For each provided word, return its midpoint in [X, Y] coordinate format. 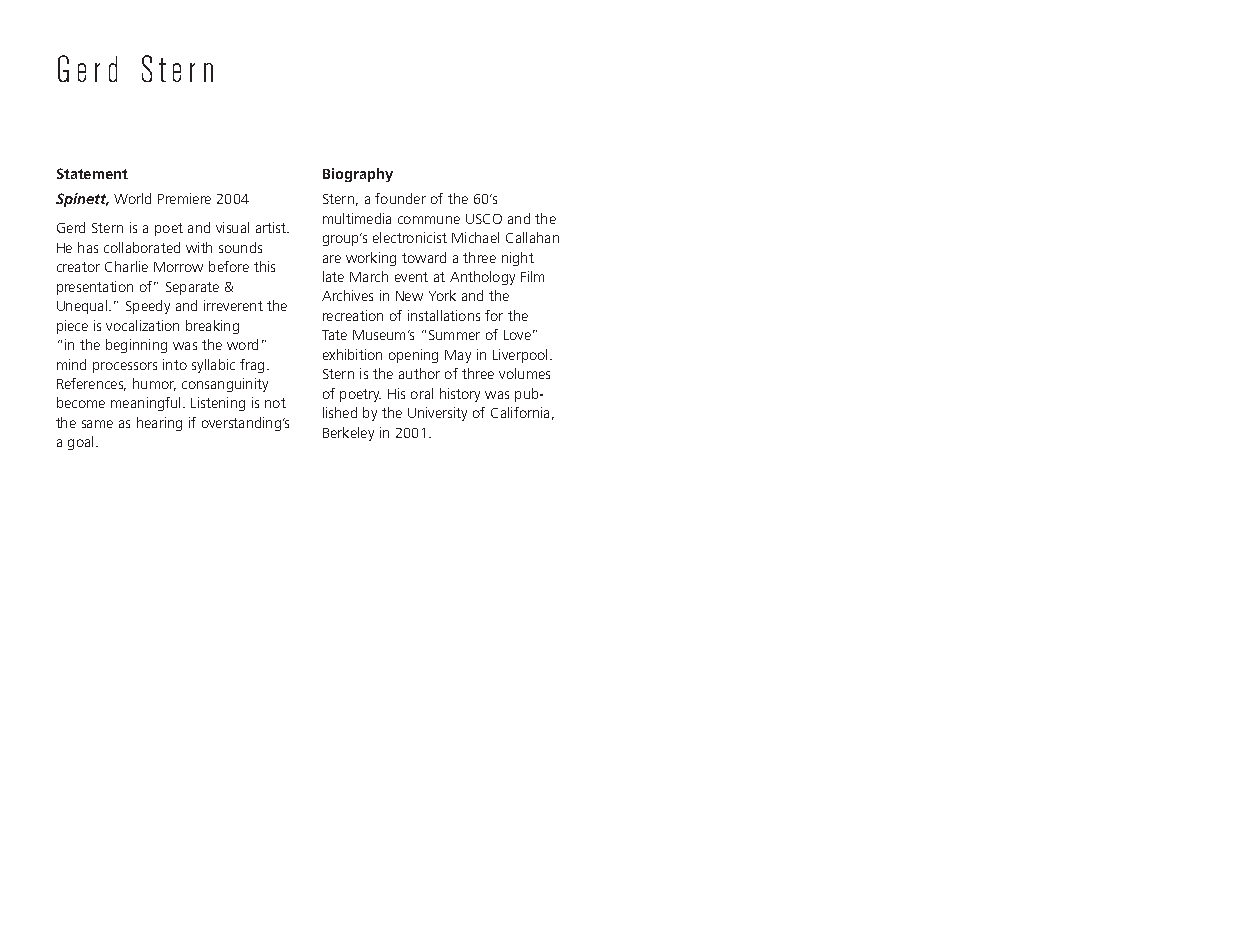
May [458, 356]
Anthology [482, 278]
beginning [136, 346]
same [97, 424]
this [264, 266]
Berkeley [348, 434]
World [132, 198]
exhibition [352, 354]
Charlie [126, 266]
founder [400, 198]
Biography [358, 175]
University [437, 414]
